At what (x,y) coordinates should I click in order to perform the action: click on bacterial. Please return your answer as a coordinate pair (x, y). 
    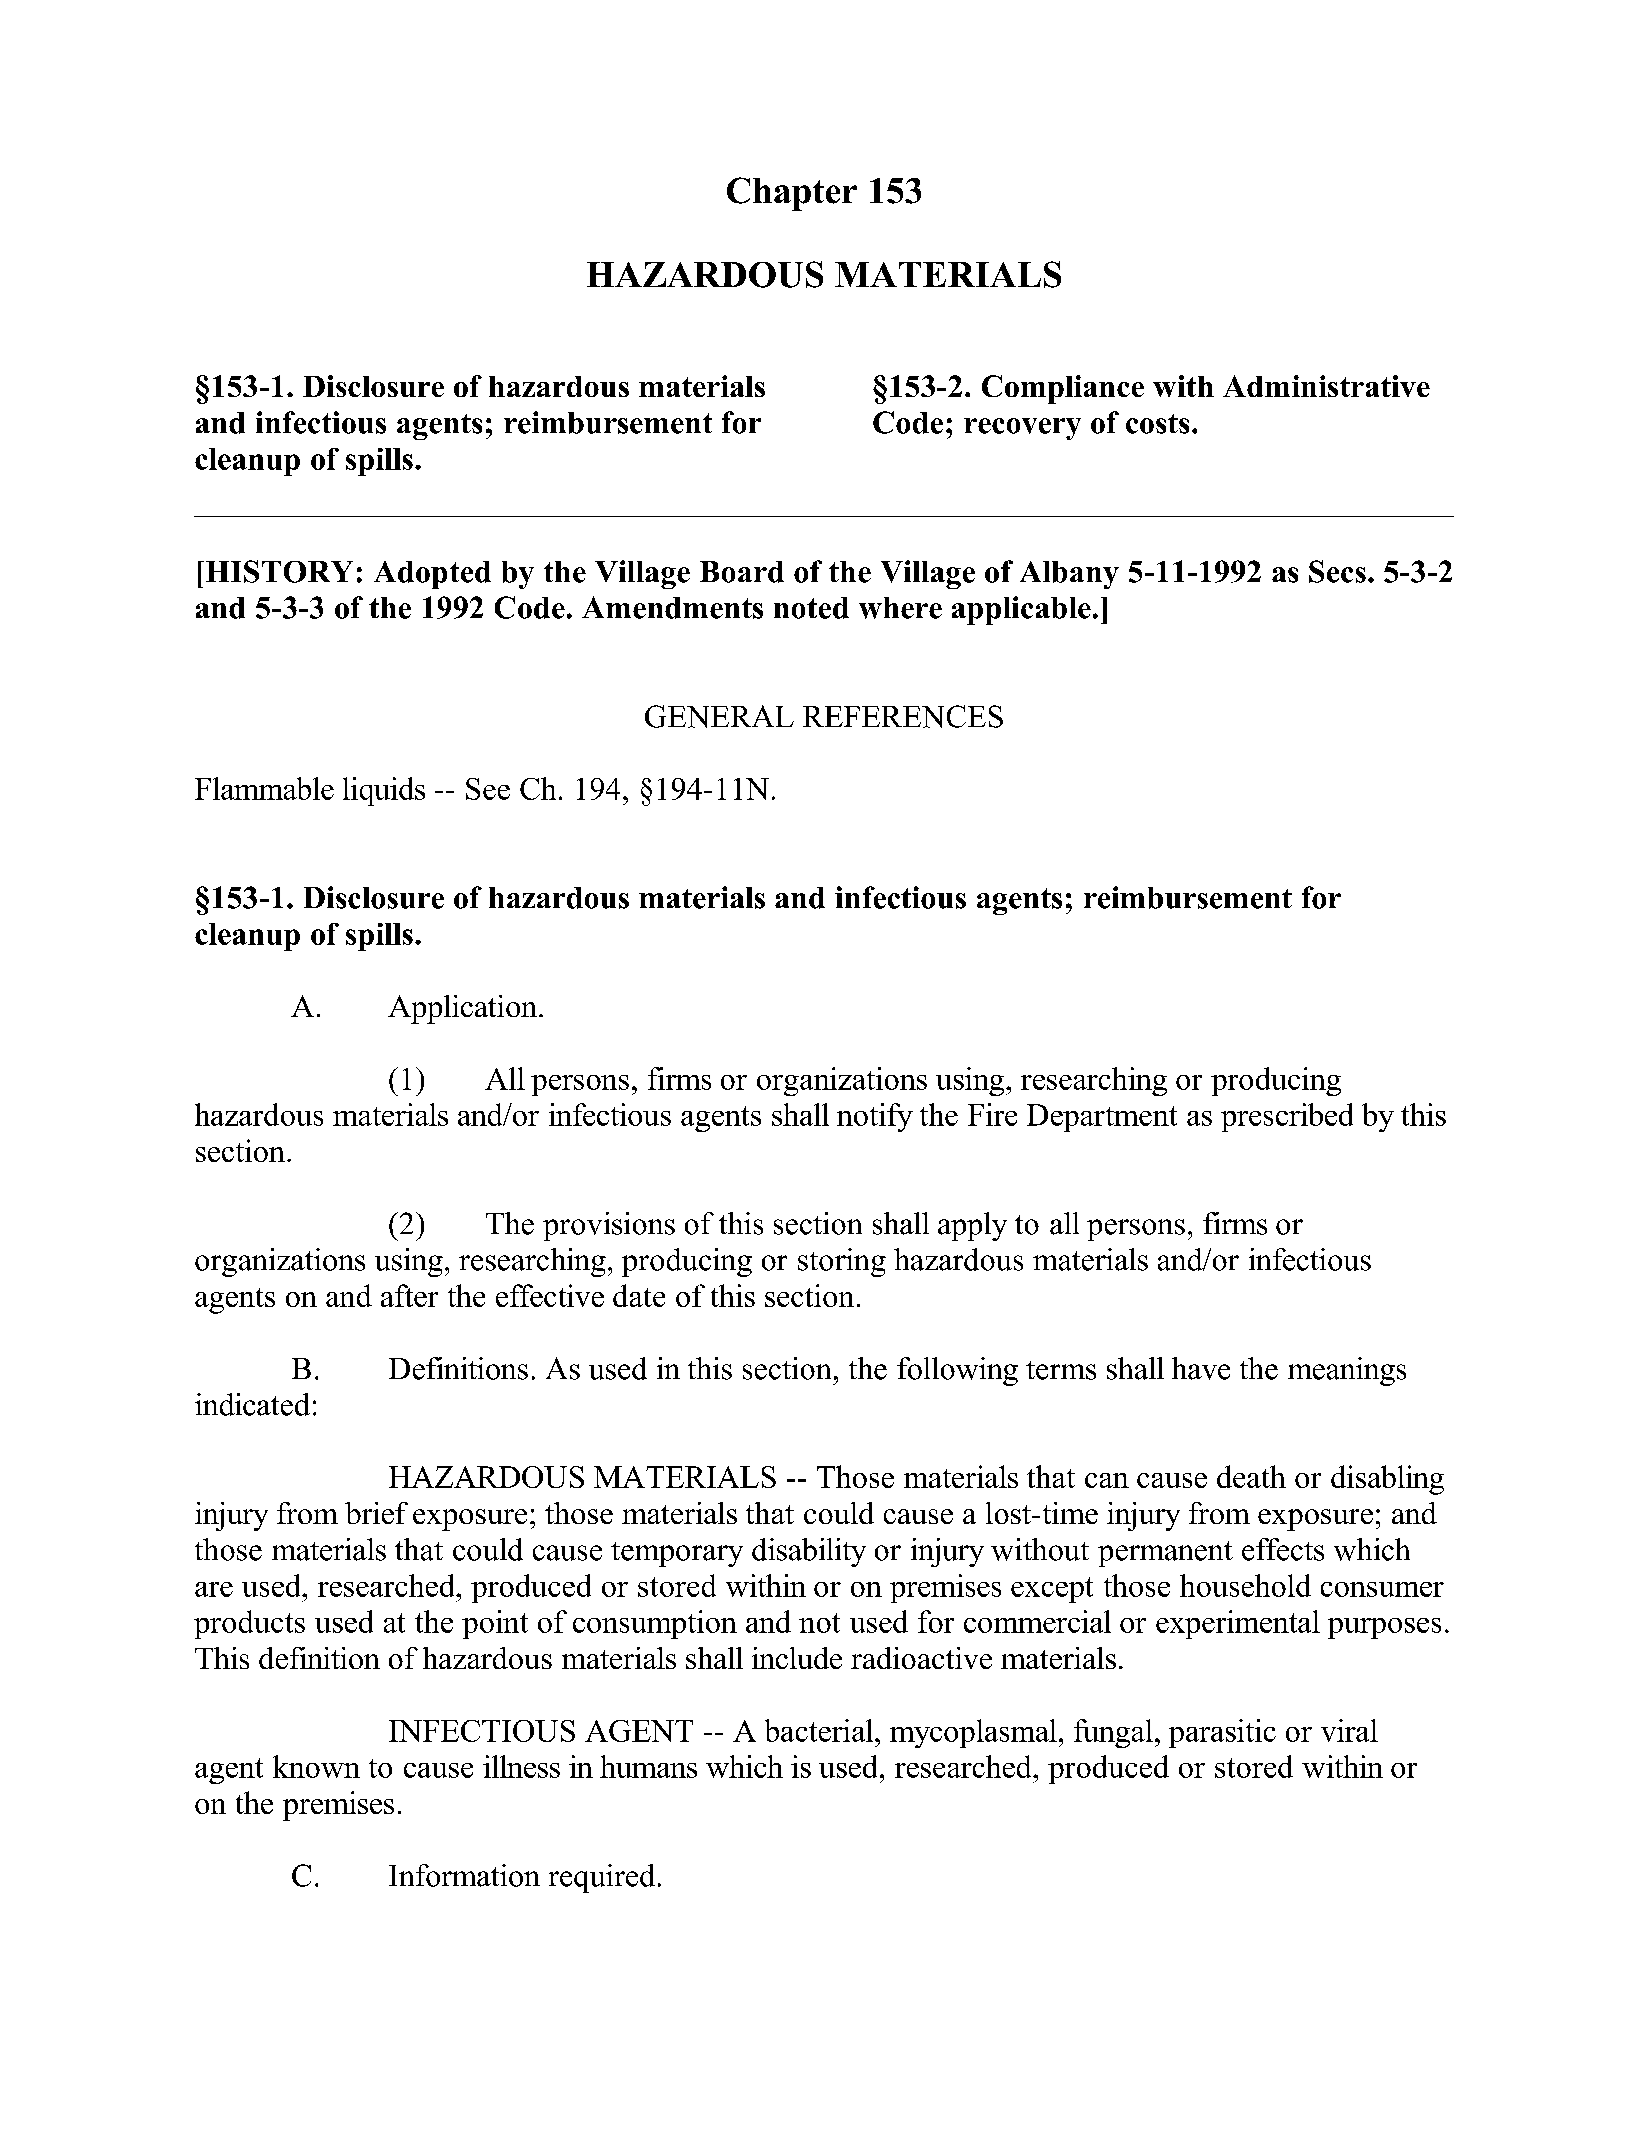
    Looking at the image, I should click on (820, 1730).
